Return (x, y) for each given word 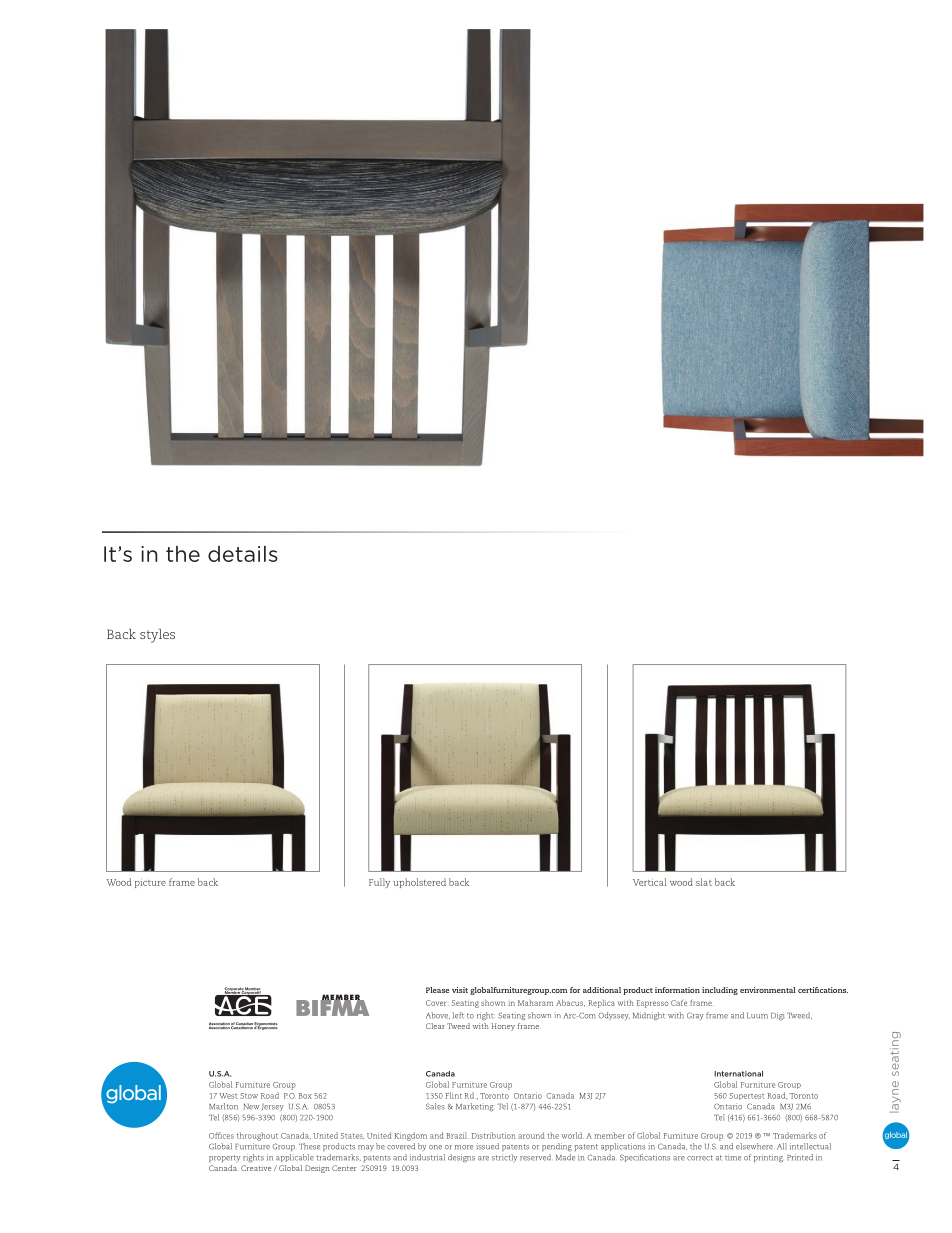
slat (704, 882)
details (243, 554)
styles (157, 636)
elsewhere (754, 1146)
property (224, 1158)
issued (487, 1146)
